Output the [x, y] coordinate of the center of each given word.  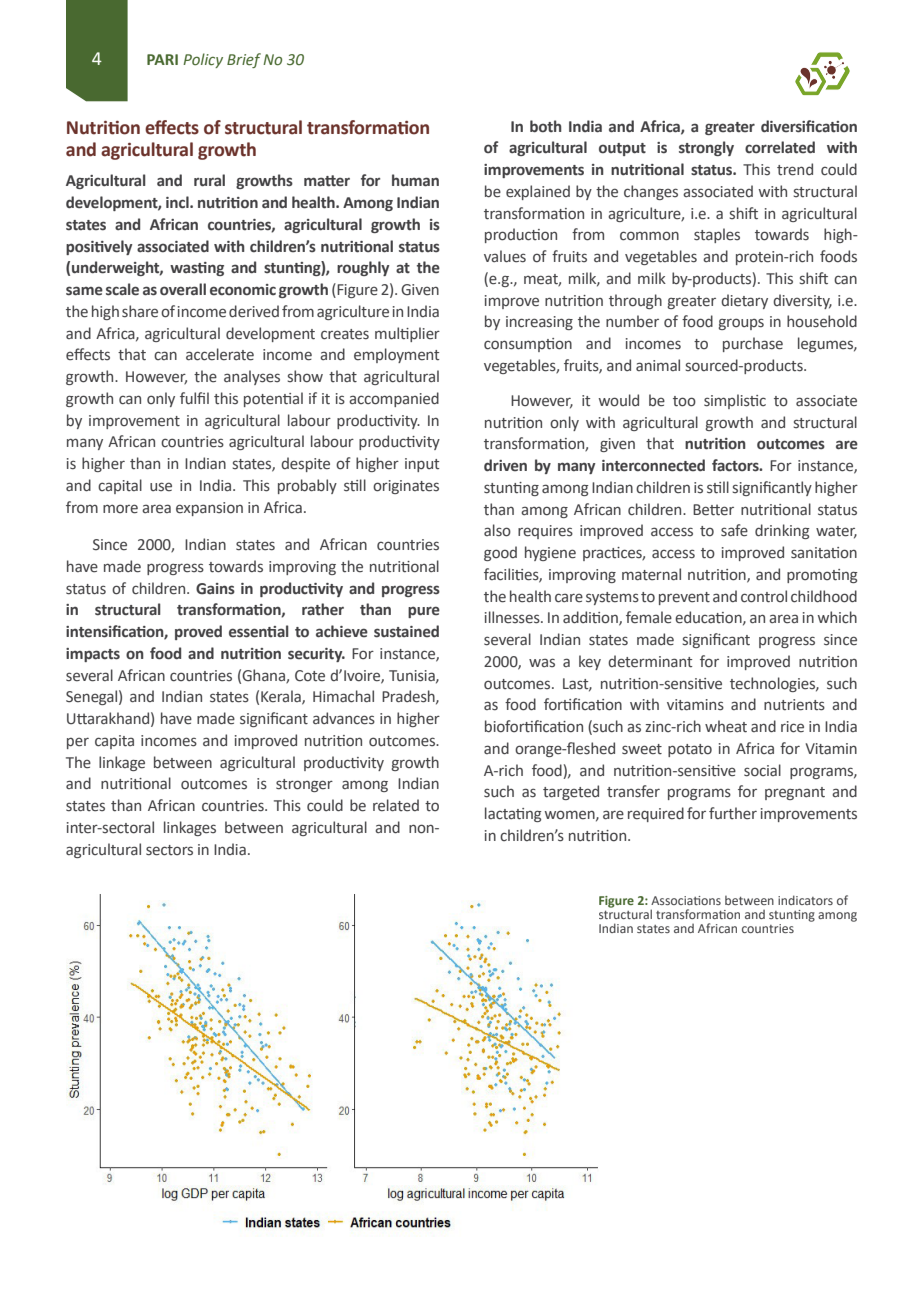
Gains [215, 589]
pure [424, 612]
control [764, 596]
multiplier [407, 334]
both [546, 126]
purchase [753, 344]
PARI [162, 59]
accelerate [220, 354]
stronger [304, 785]
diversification [809, 126]
